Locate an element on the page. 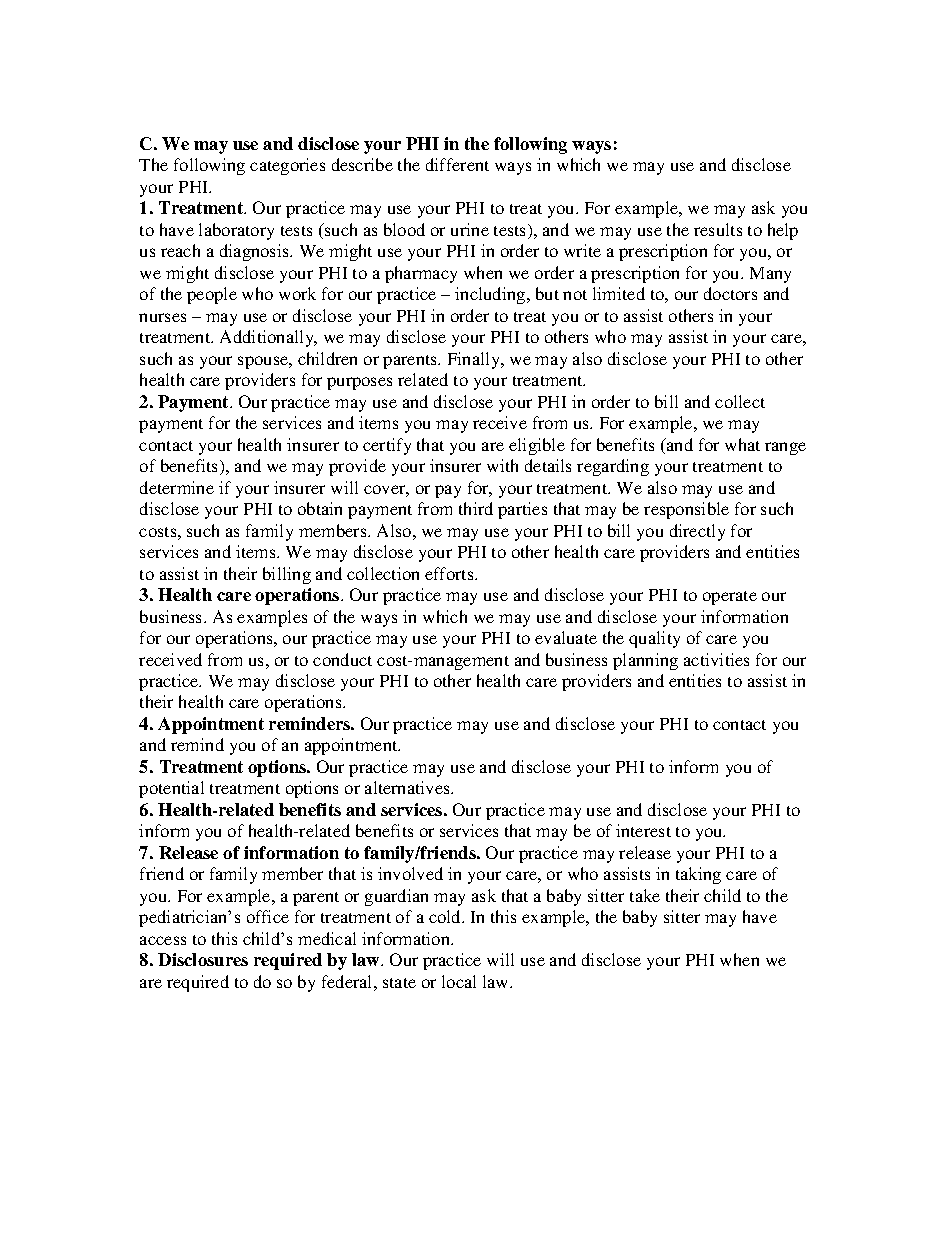  obtain is located at coordinates (320, 508).
